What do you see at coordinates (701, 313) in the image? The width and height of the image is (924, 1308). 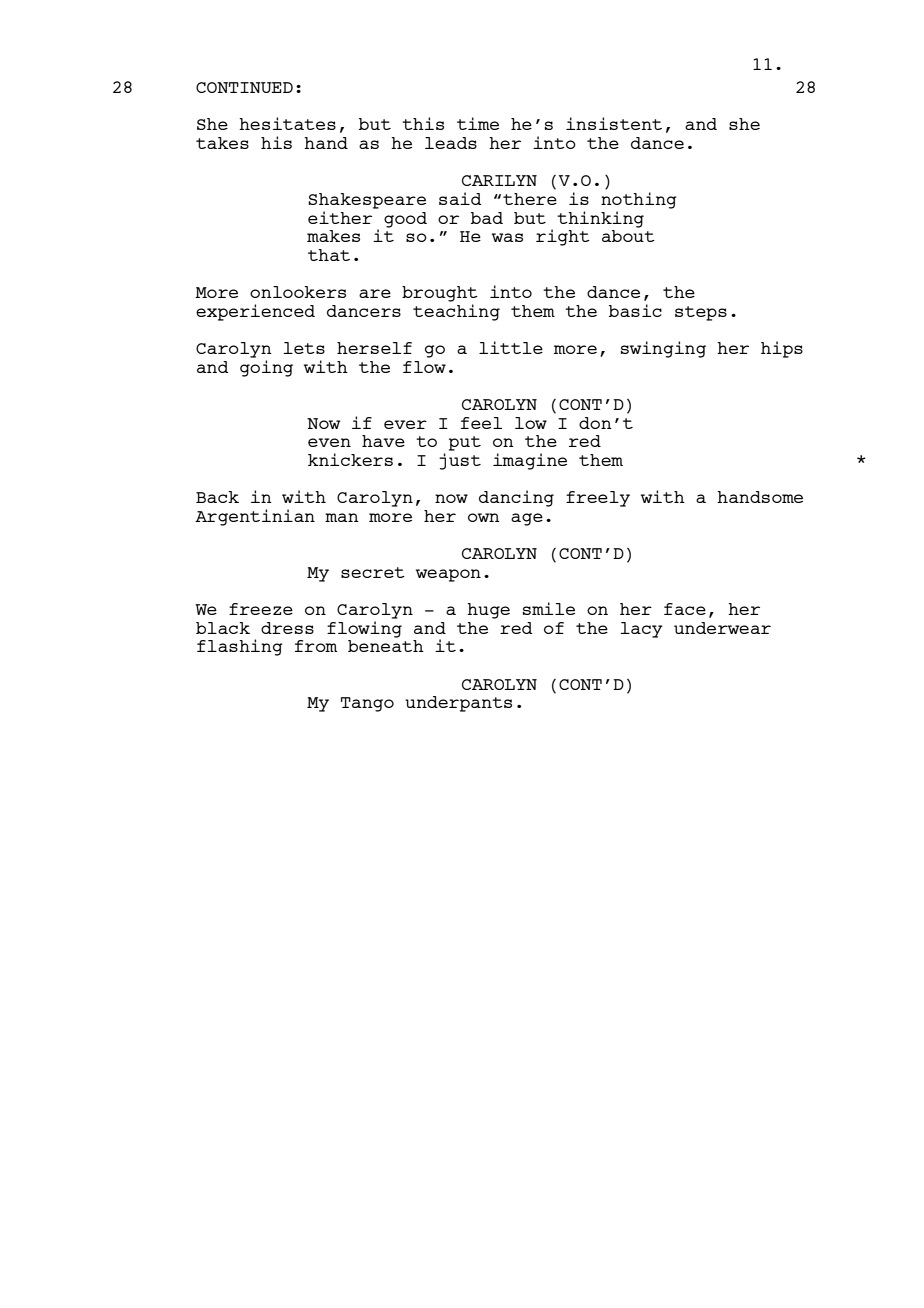 I see `steps` at bounding box center [701, 313].
